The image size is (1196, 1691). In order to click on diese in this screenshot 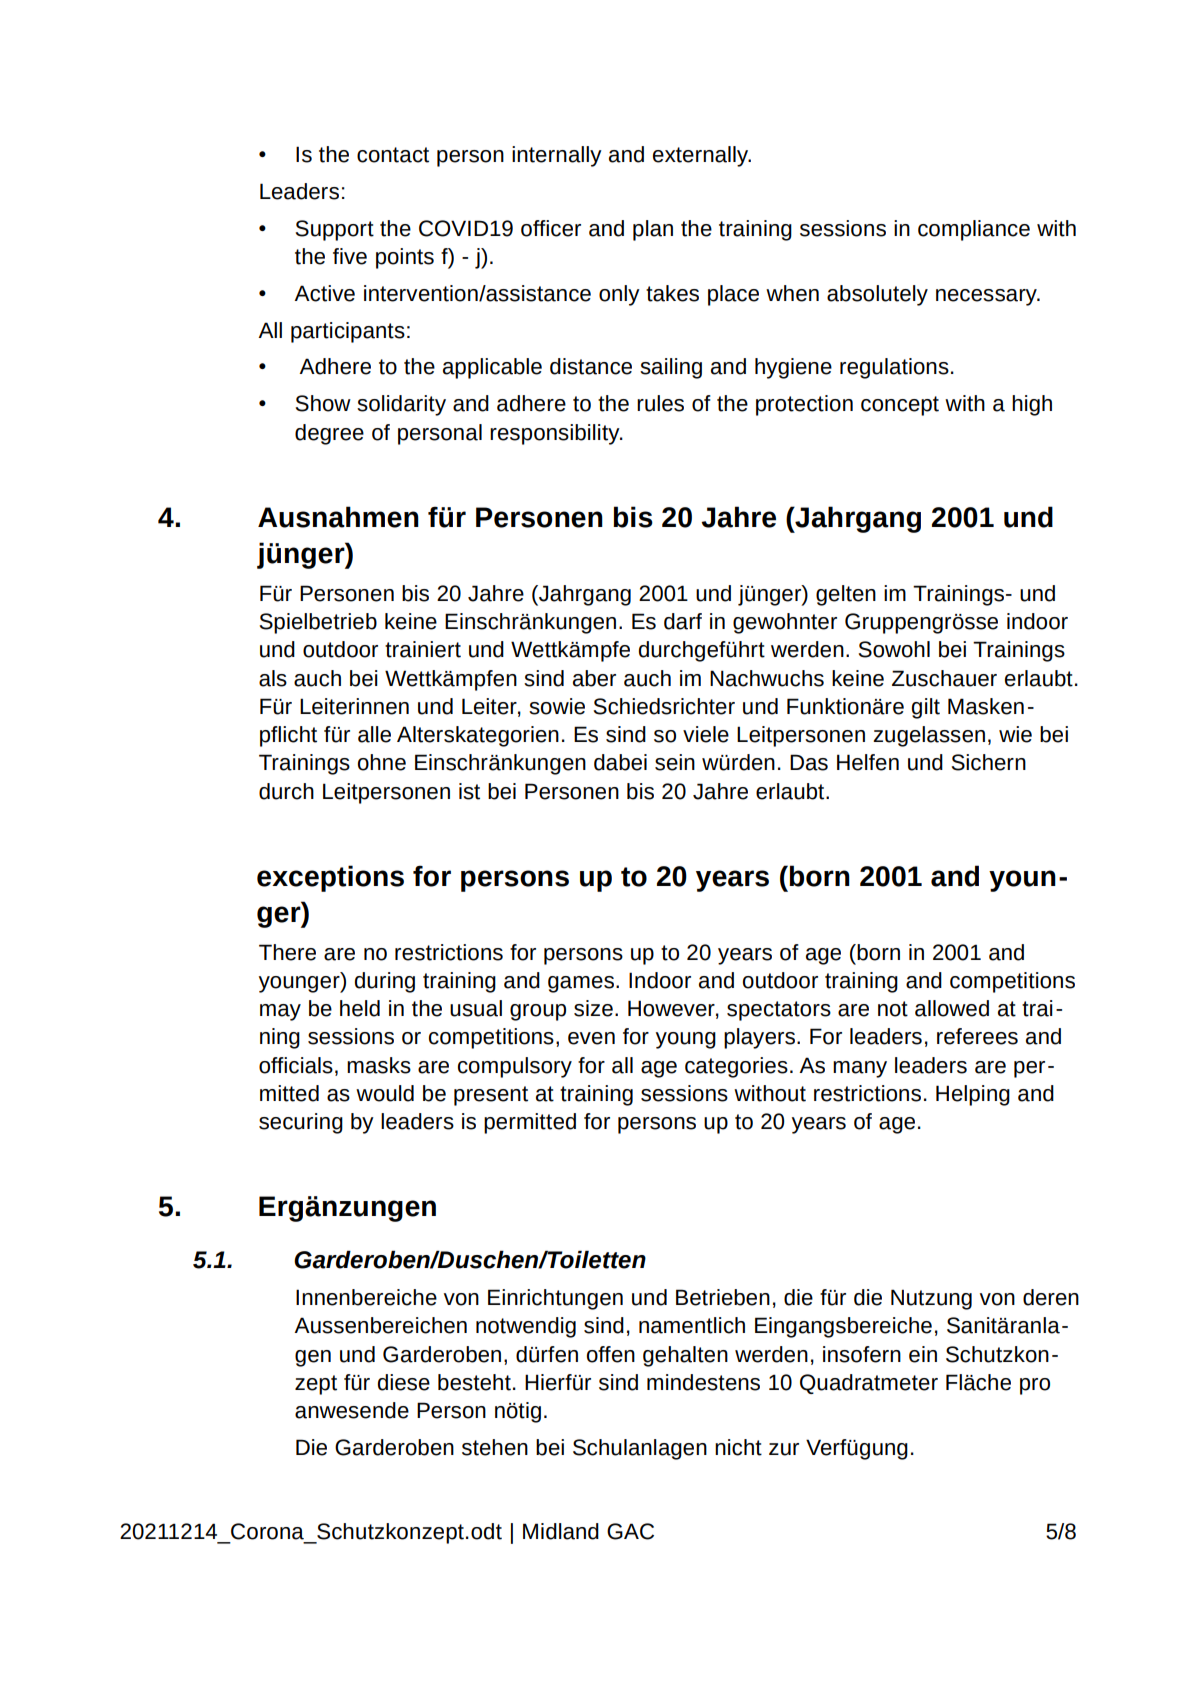, I will do `click(404, 1382)`.
